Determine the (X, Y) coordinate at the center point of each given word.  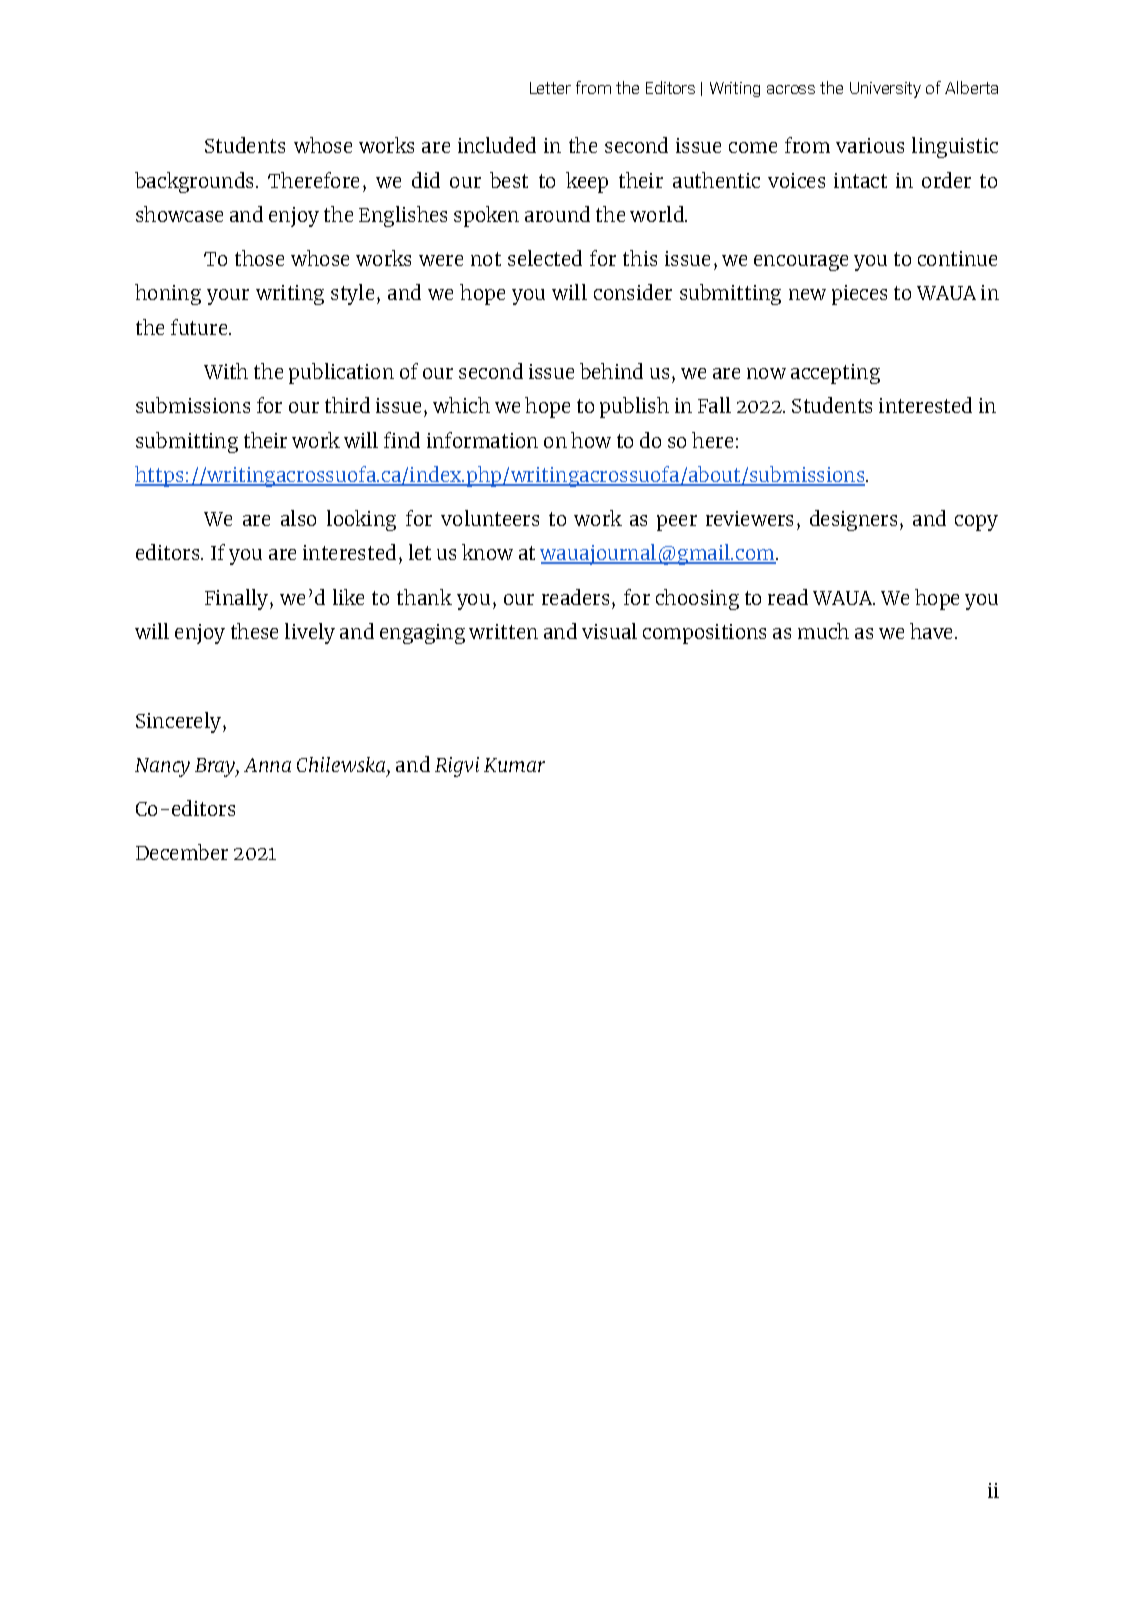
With (226, 371)
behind (611, 371)
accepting (835, 374)
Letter (550, 88)
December (182, 852)
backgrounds (194, 182)
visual (609, 631)
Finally (236, 599)
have (931, 631)
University (885, 90)
